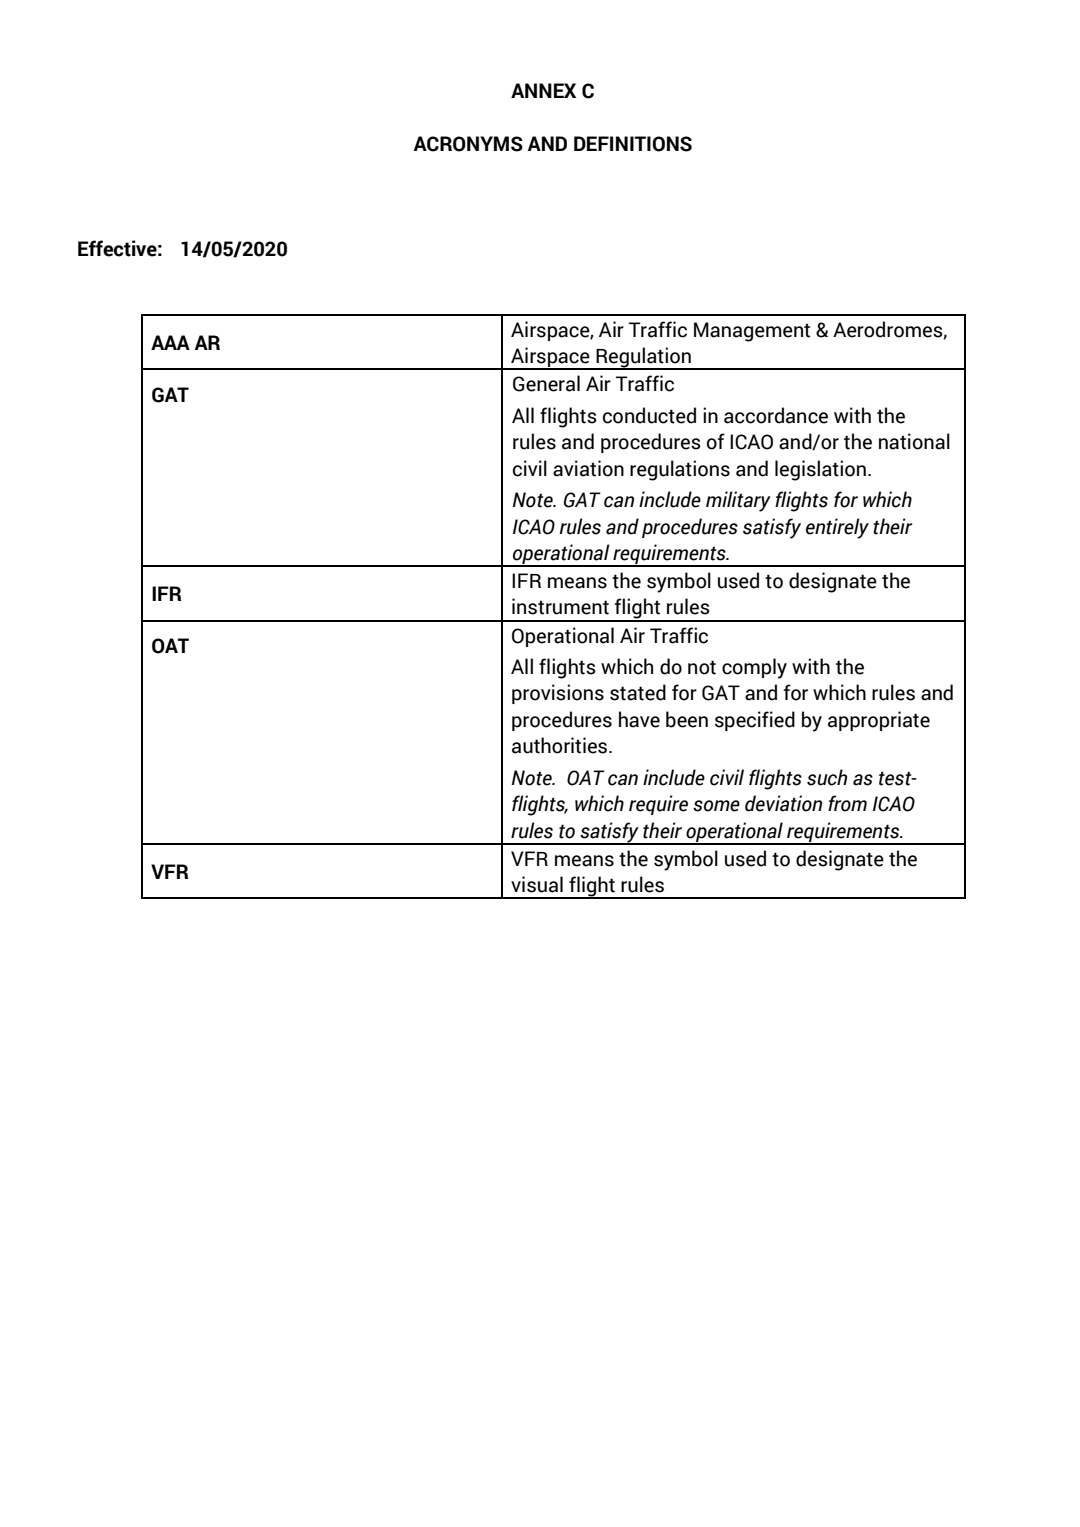 The image size is (1080, 1527). Describe the element at coordinates (546, 383) in the page. I see `General` at that location.
